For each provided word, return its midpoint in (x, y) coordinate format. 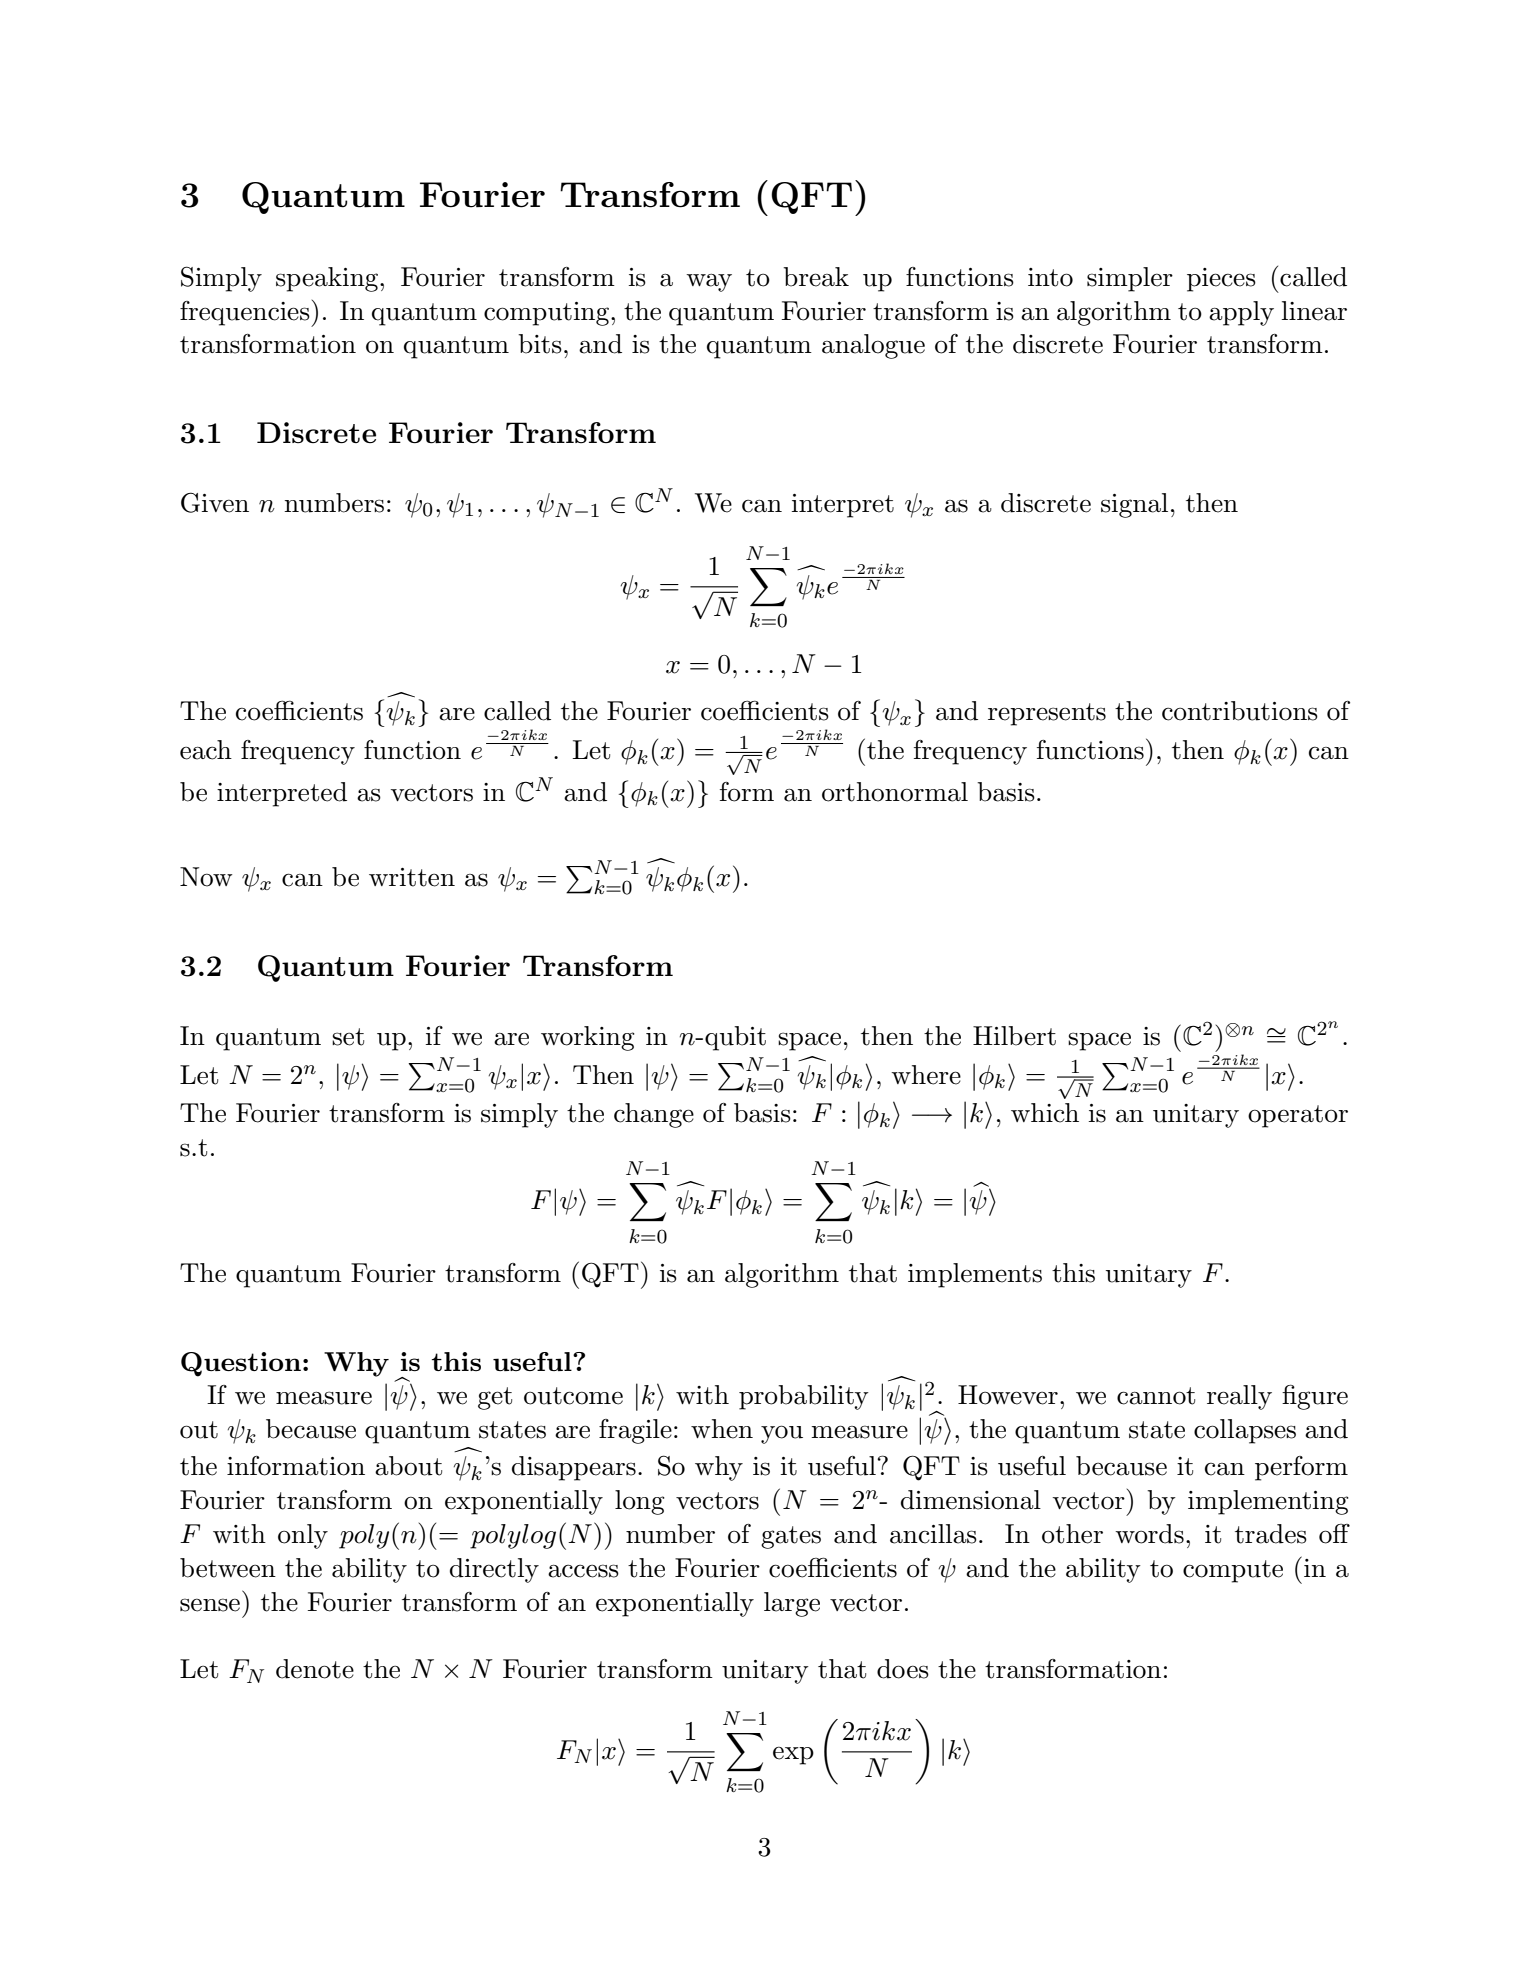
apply (1241, 313)
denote (315, 1669)
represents (1047, 714)
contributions (1240, 711)
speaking (328, 279)
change (654, 1115)
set (348, 1037)
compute (1233, 1571)
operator (1298, 1116)
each (206, 750)
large (792, 1604)
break (816, 277)
